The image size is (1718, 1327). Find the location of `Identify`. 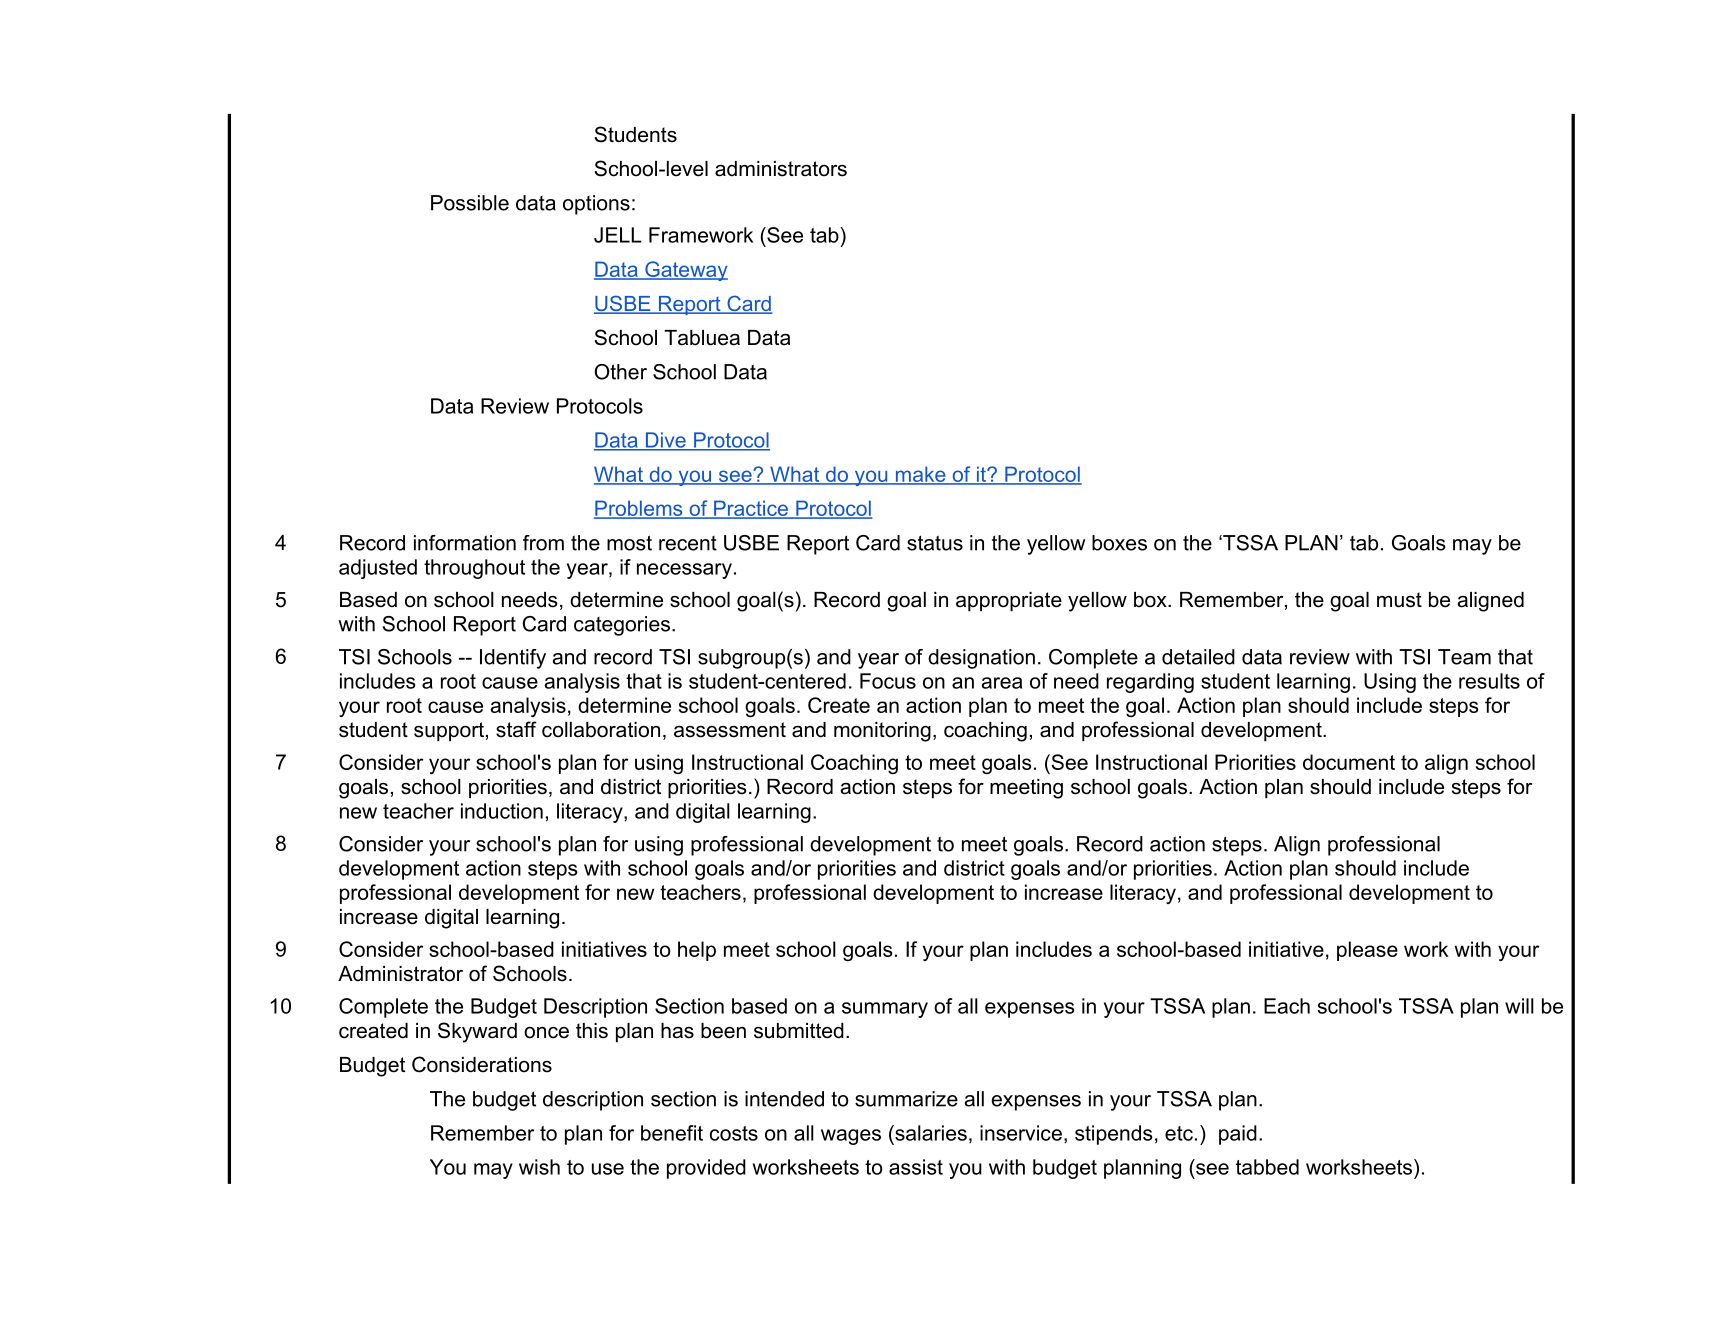

Identify is located at coordinates (513, 659).
